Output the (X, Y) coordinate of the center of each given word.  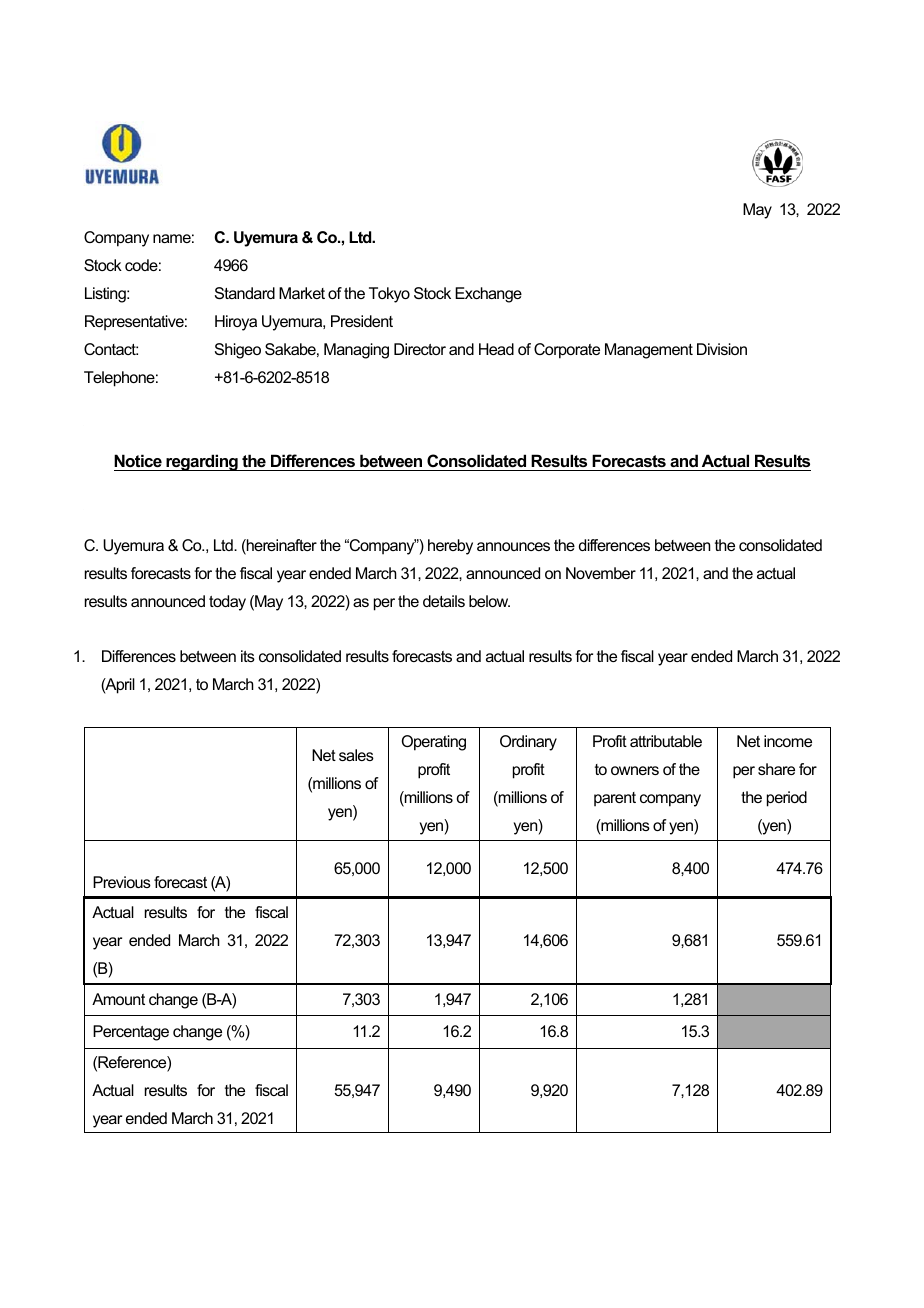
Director (420, 349)
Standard (245, 293)
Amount (118, 999)
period (787, 799)
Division (722, 349)
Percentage (131, 1033)
